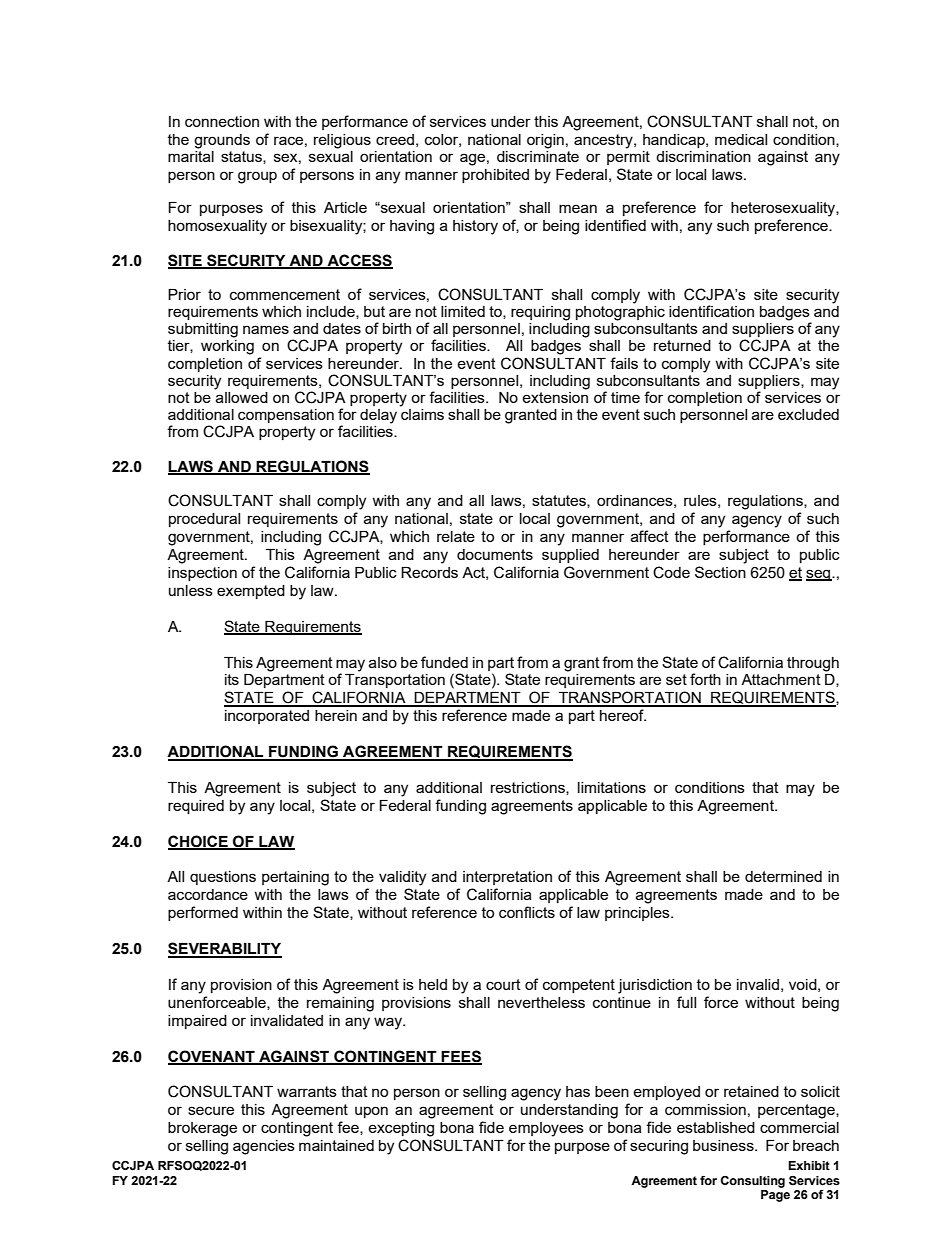  What do you see at coordinates (720, 572) in the screenshot?
I see `Section` at bounding box center [720, 572].
